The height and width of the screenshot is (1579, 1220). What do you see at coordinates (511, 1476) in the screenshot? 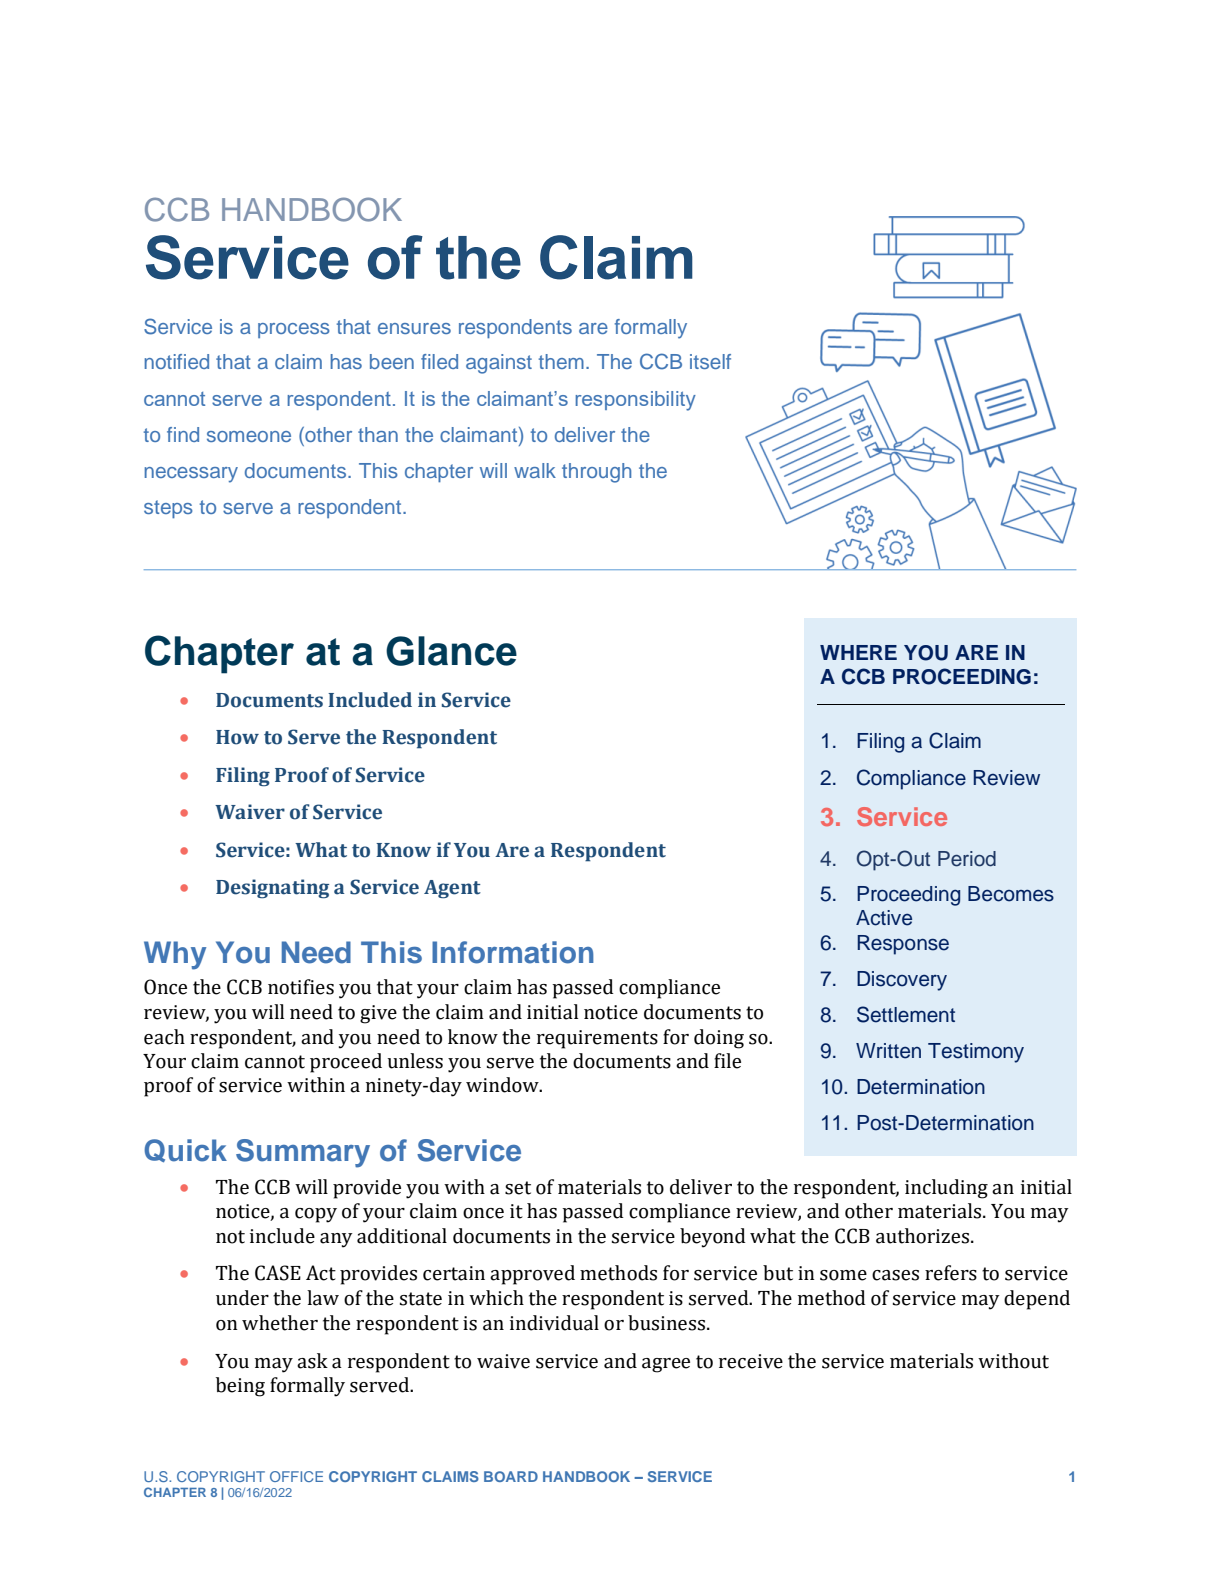
I see `BOARD` at bounding box center [511, 1476].
